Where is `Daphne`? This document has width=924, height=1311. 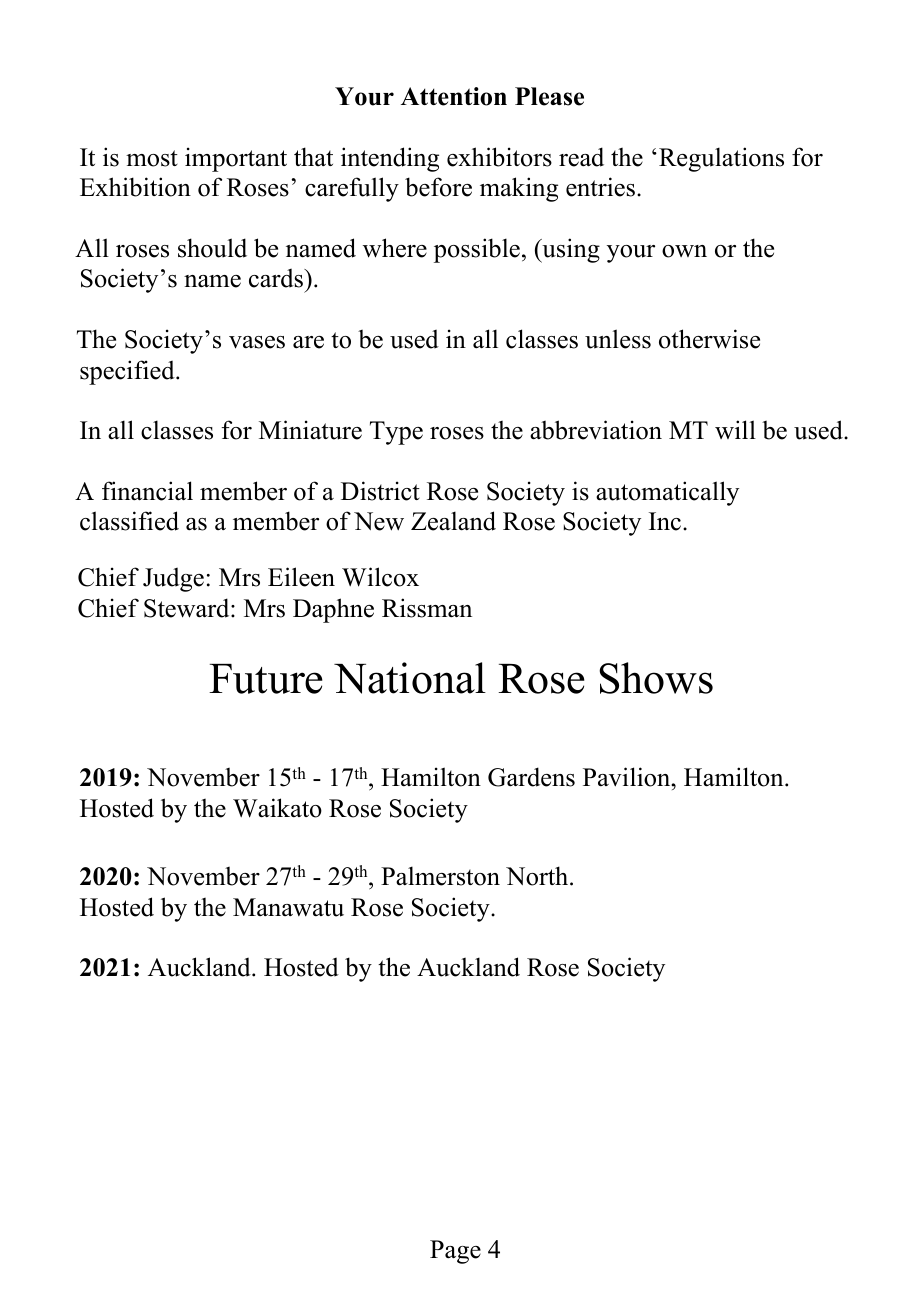 Daphne is located at coordinates (333, 610).
